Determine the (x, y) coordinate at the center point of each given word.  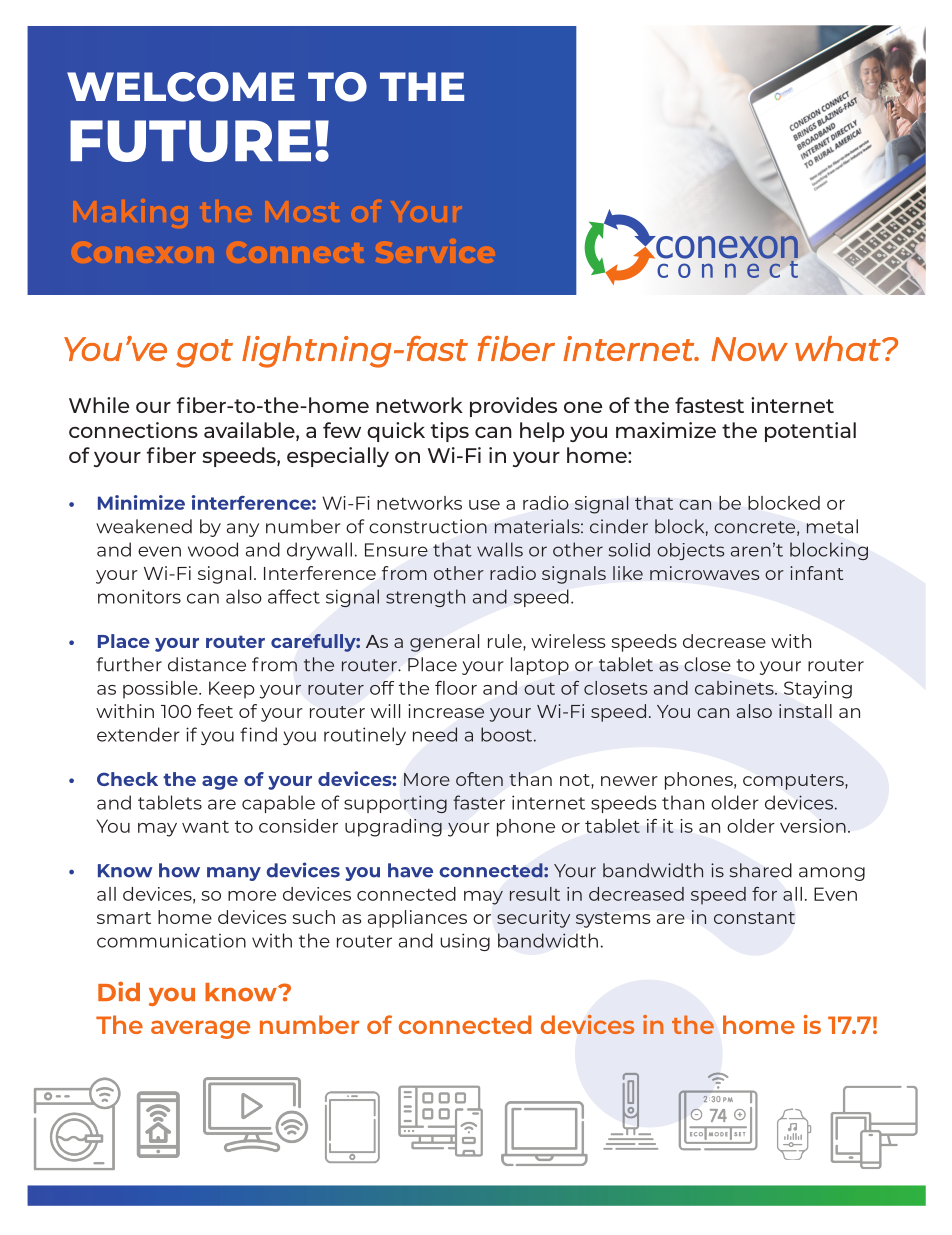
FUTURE (190, 141)
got (204, 353)
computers (794, 782)
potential (810, 432)
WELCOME (181, 87)
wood (213, 549)
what (839, 348)
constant (754, 918)
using (465, 942)
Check (127, 779)
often (479, 779)
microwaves (704, 573)
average (200, 1029)
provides (513, 407)
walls (500, 549)
